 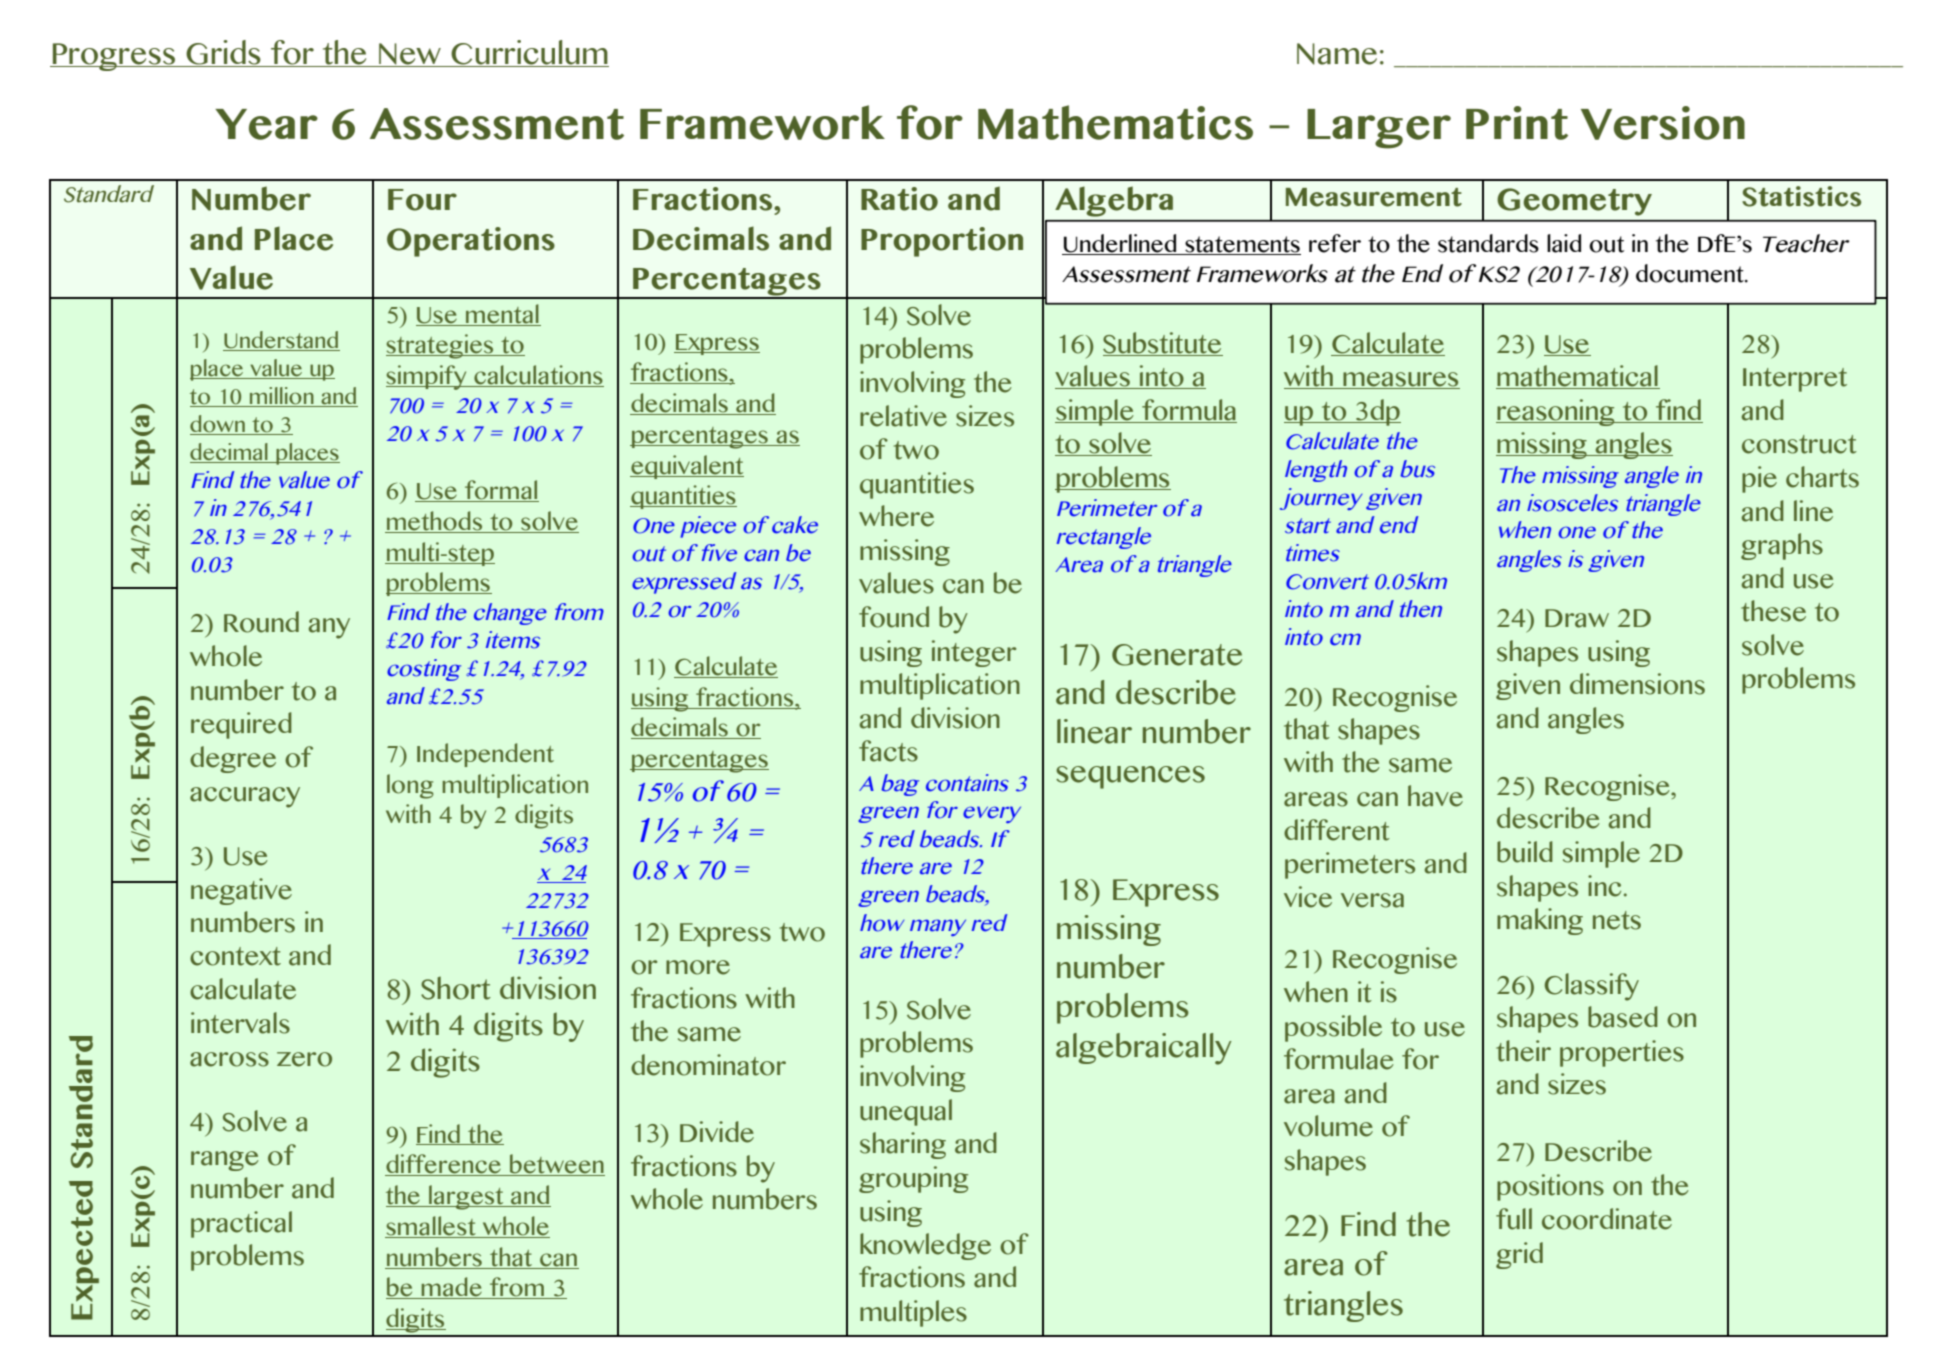 I want to click on sequences, so click(x=1130, y=777).
